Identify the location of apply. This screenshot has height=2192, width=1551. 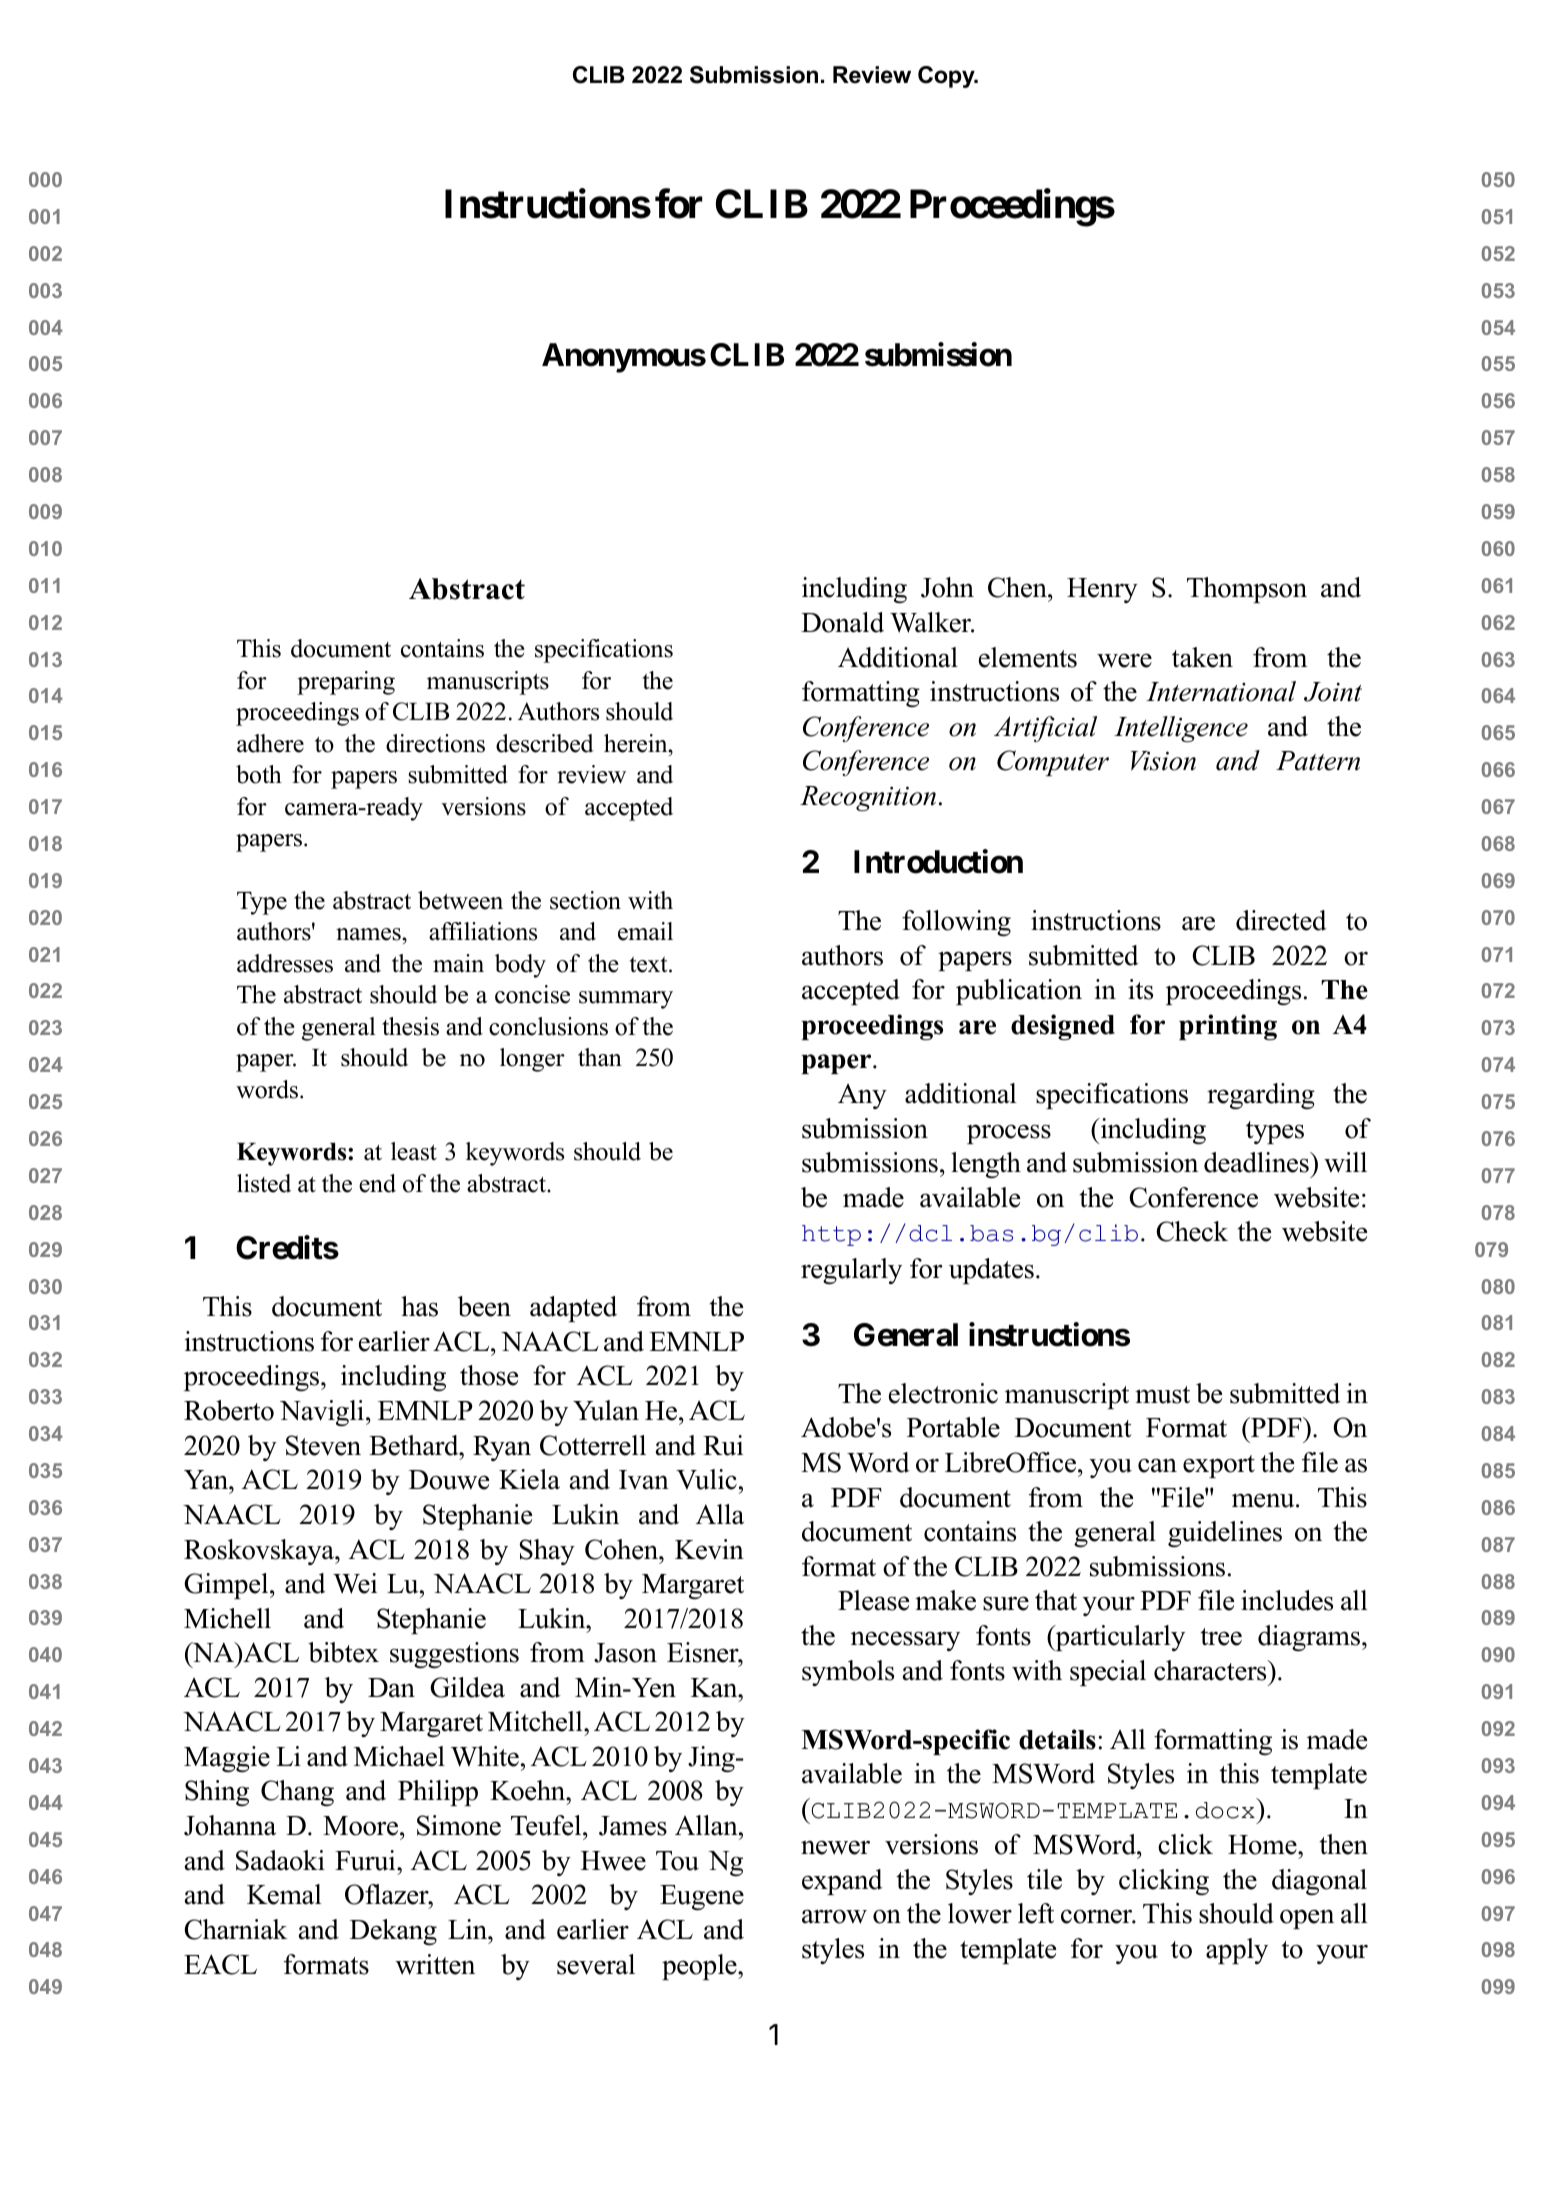
(1237, 1951).
